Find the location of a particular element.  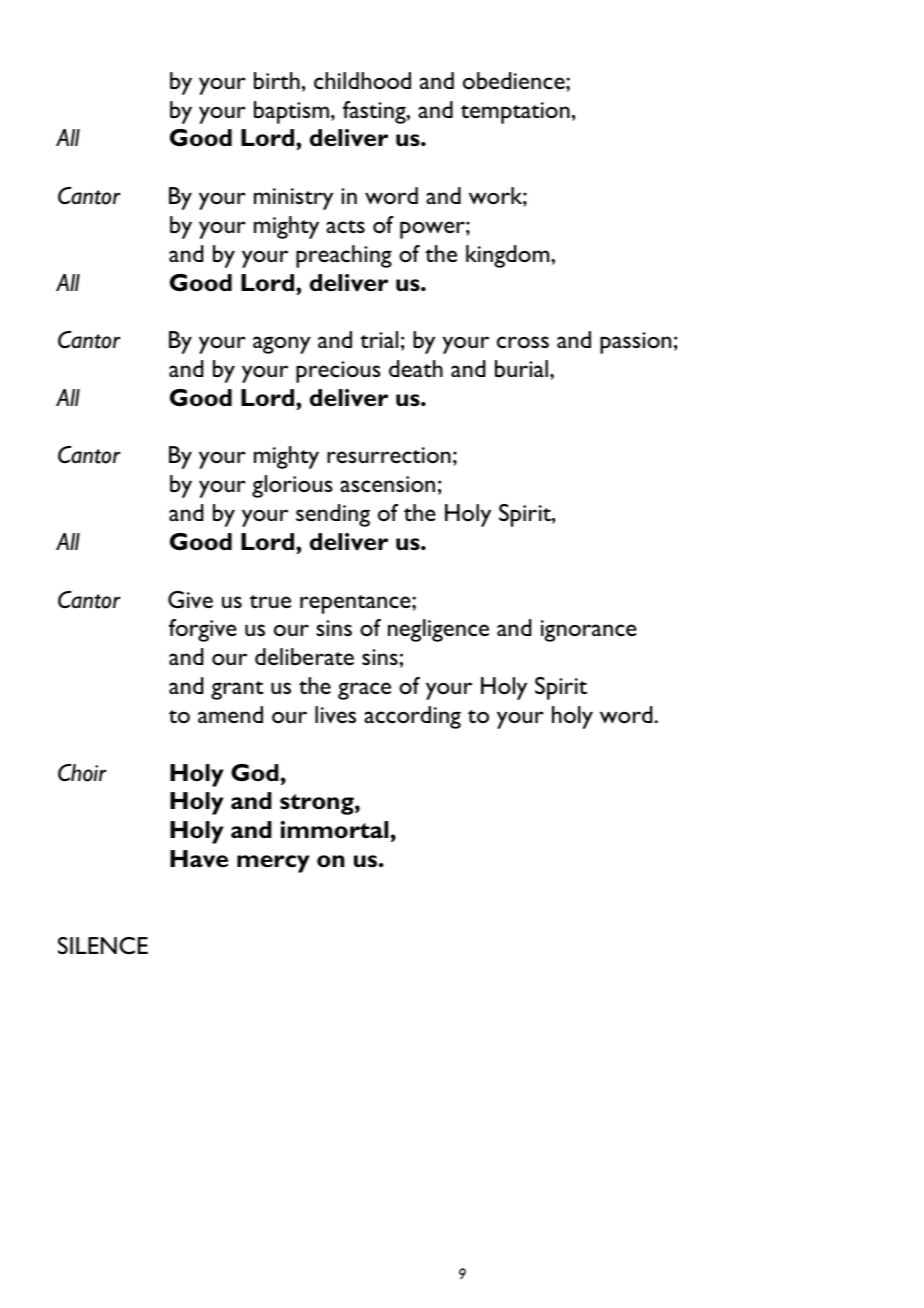

childhood is located at coordinates (362, 80).
